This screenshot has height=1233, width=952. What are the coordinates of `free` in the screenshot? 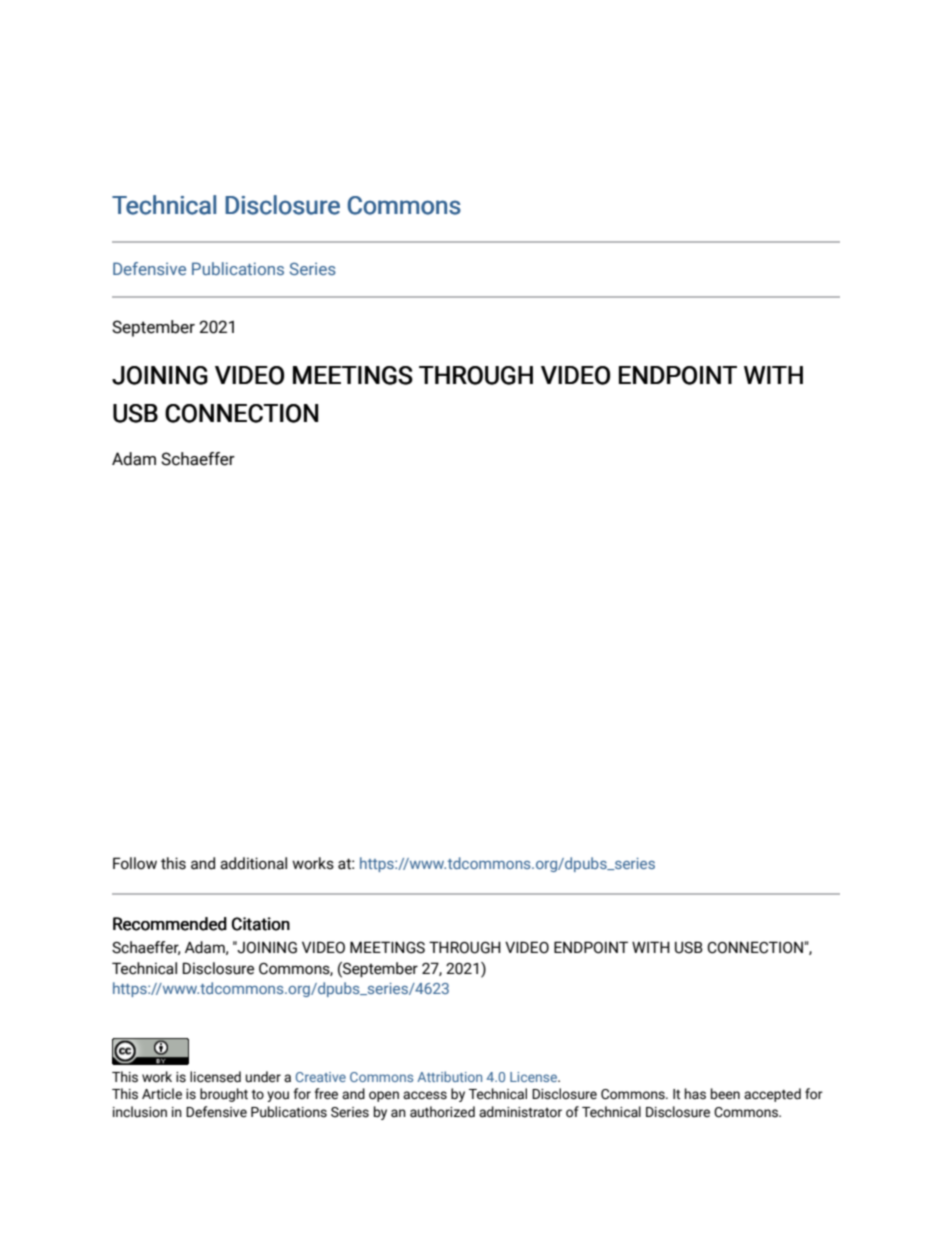 It's located at (326, 1094).
